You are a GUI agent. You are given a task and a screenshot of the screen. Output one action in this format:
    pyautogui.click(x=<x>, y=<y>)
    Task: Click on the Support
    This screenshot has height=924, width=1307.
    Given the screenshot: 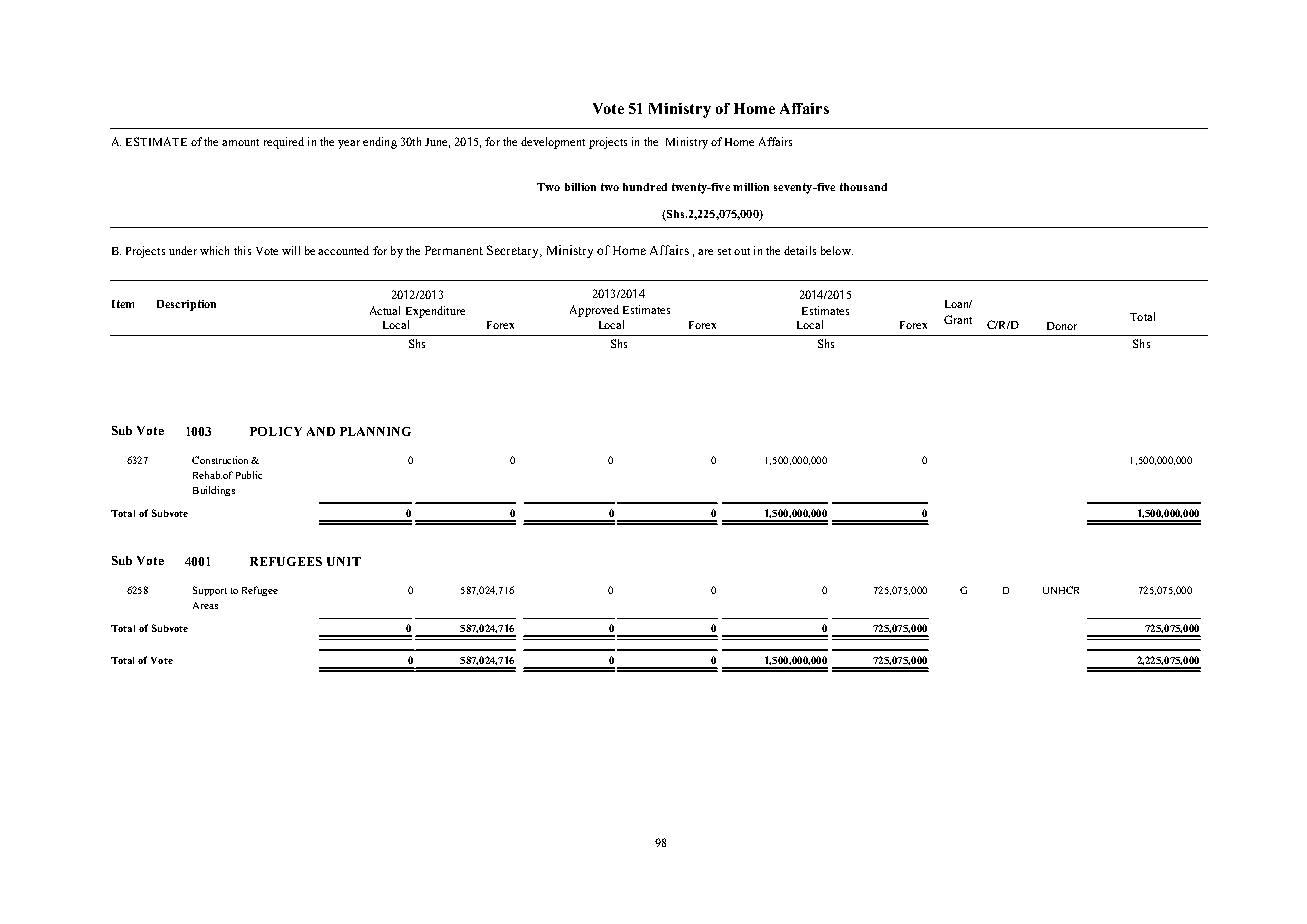 What is the action you would take?
    pyautogui.click(x=210, y=591)
